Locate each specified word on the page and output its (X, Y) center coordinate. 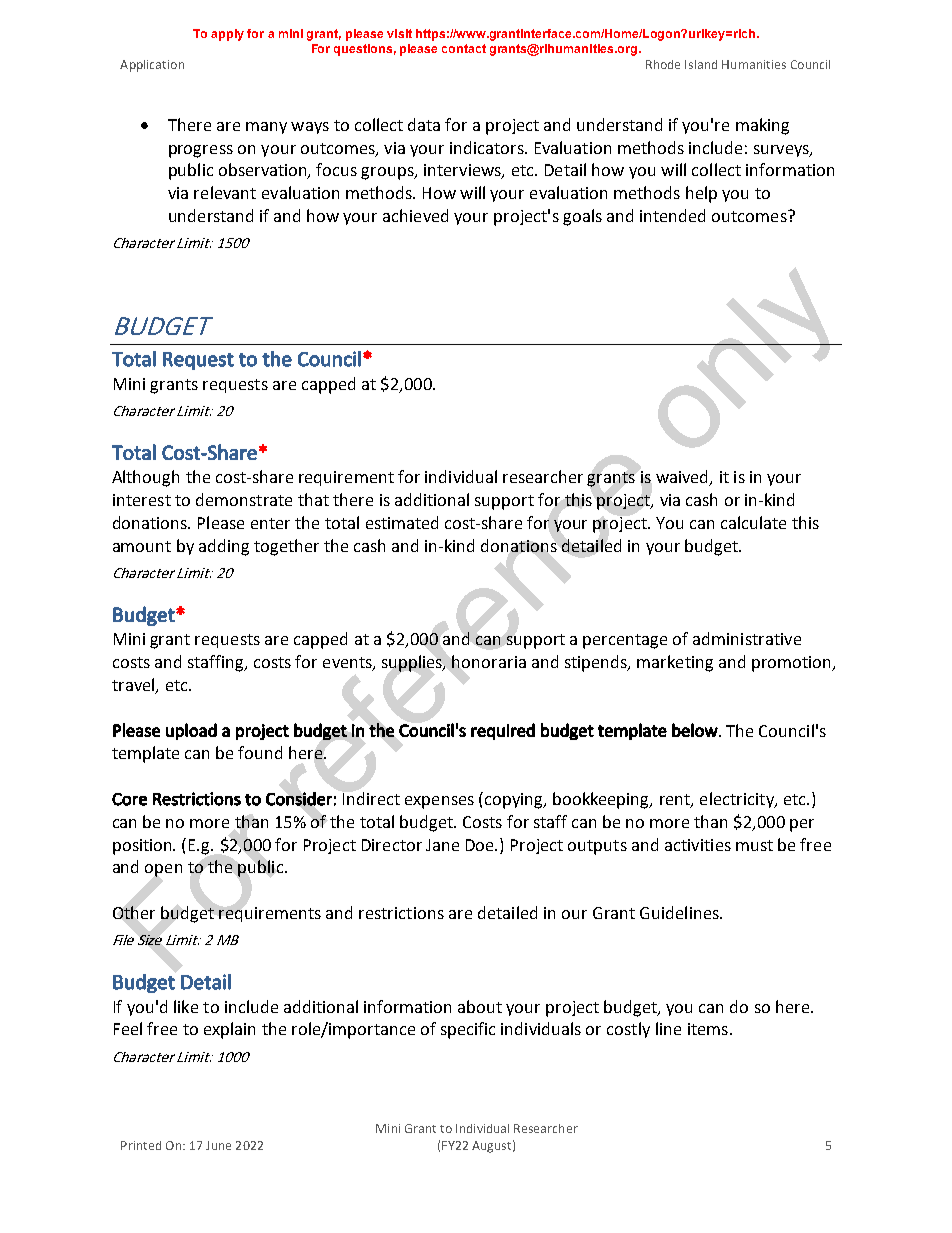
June (218, 1145)
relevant (225, 192)
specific (468, 1030)
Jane (442, 845)
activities (698, 845)
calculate (753, 522)
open (163, 870)
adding (224, 547)
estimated (402, 522)
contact (464, 48)
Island (701, 64)
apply (227, 35)
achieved (415, 215)
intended (672, 215)
